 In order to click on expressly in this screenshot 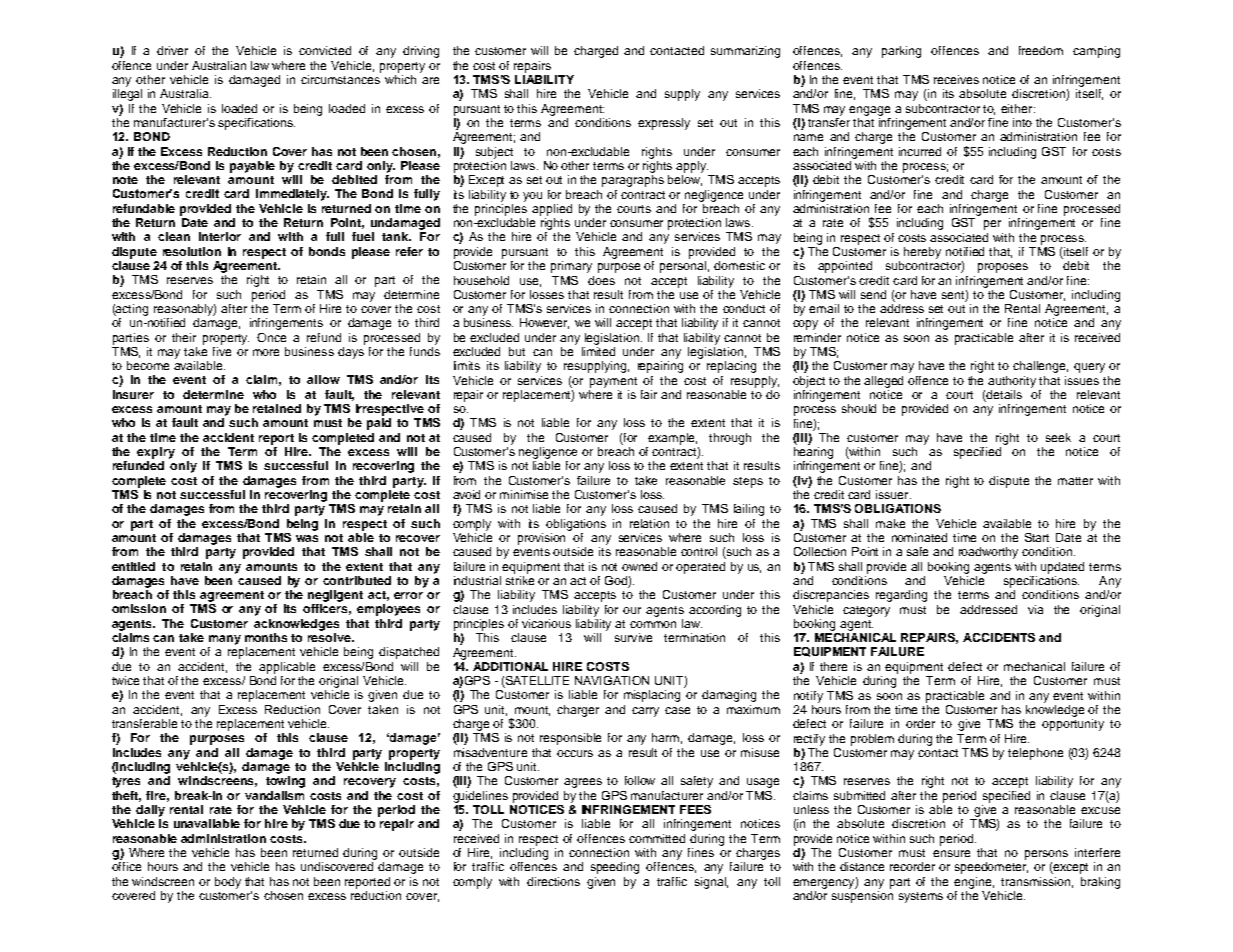, I will do `click(664, 124)`.
